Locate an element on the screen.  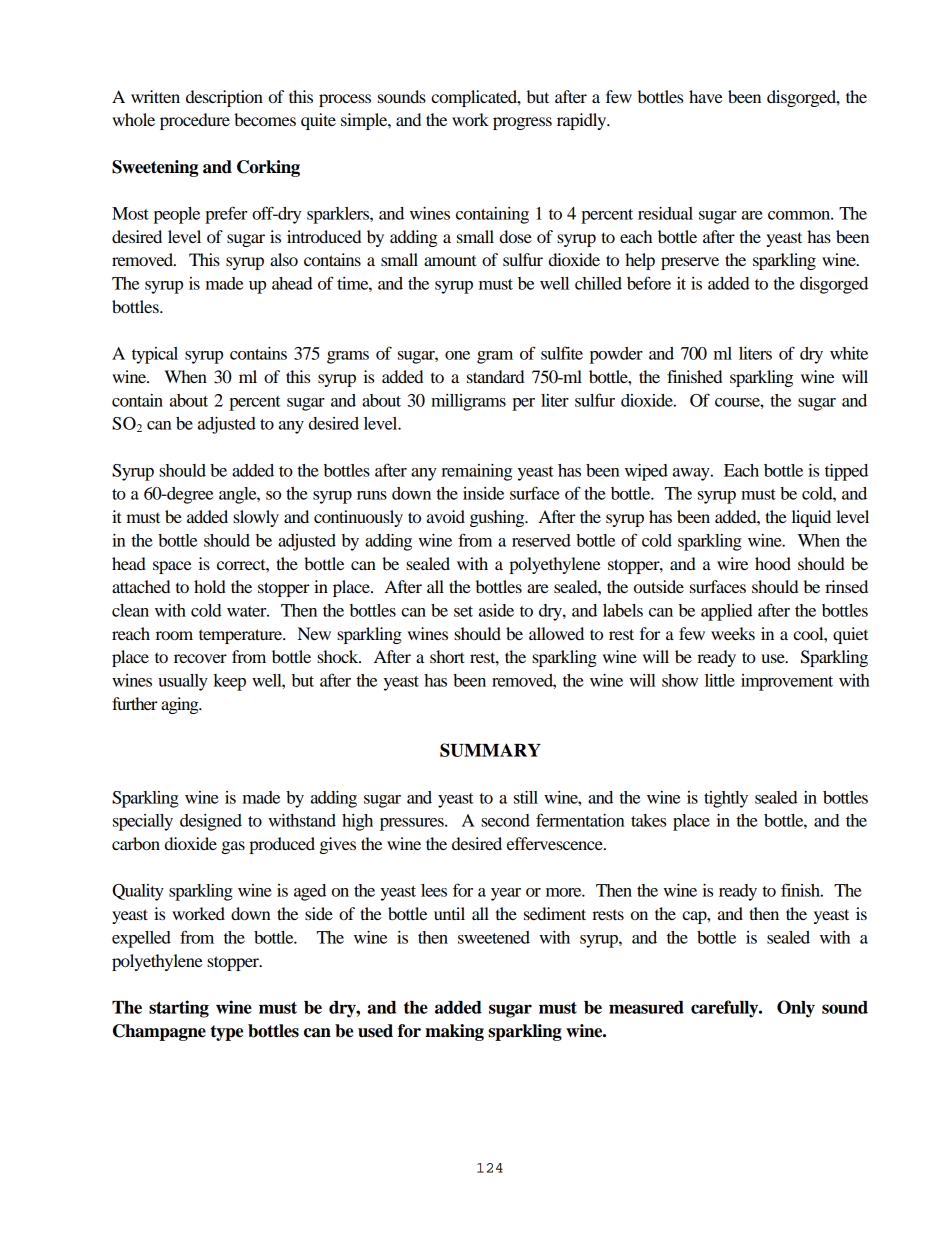
improvement is located at coordinates (787, 682).
